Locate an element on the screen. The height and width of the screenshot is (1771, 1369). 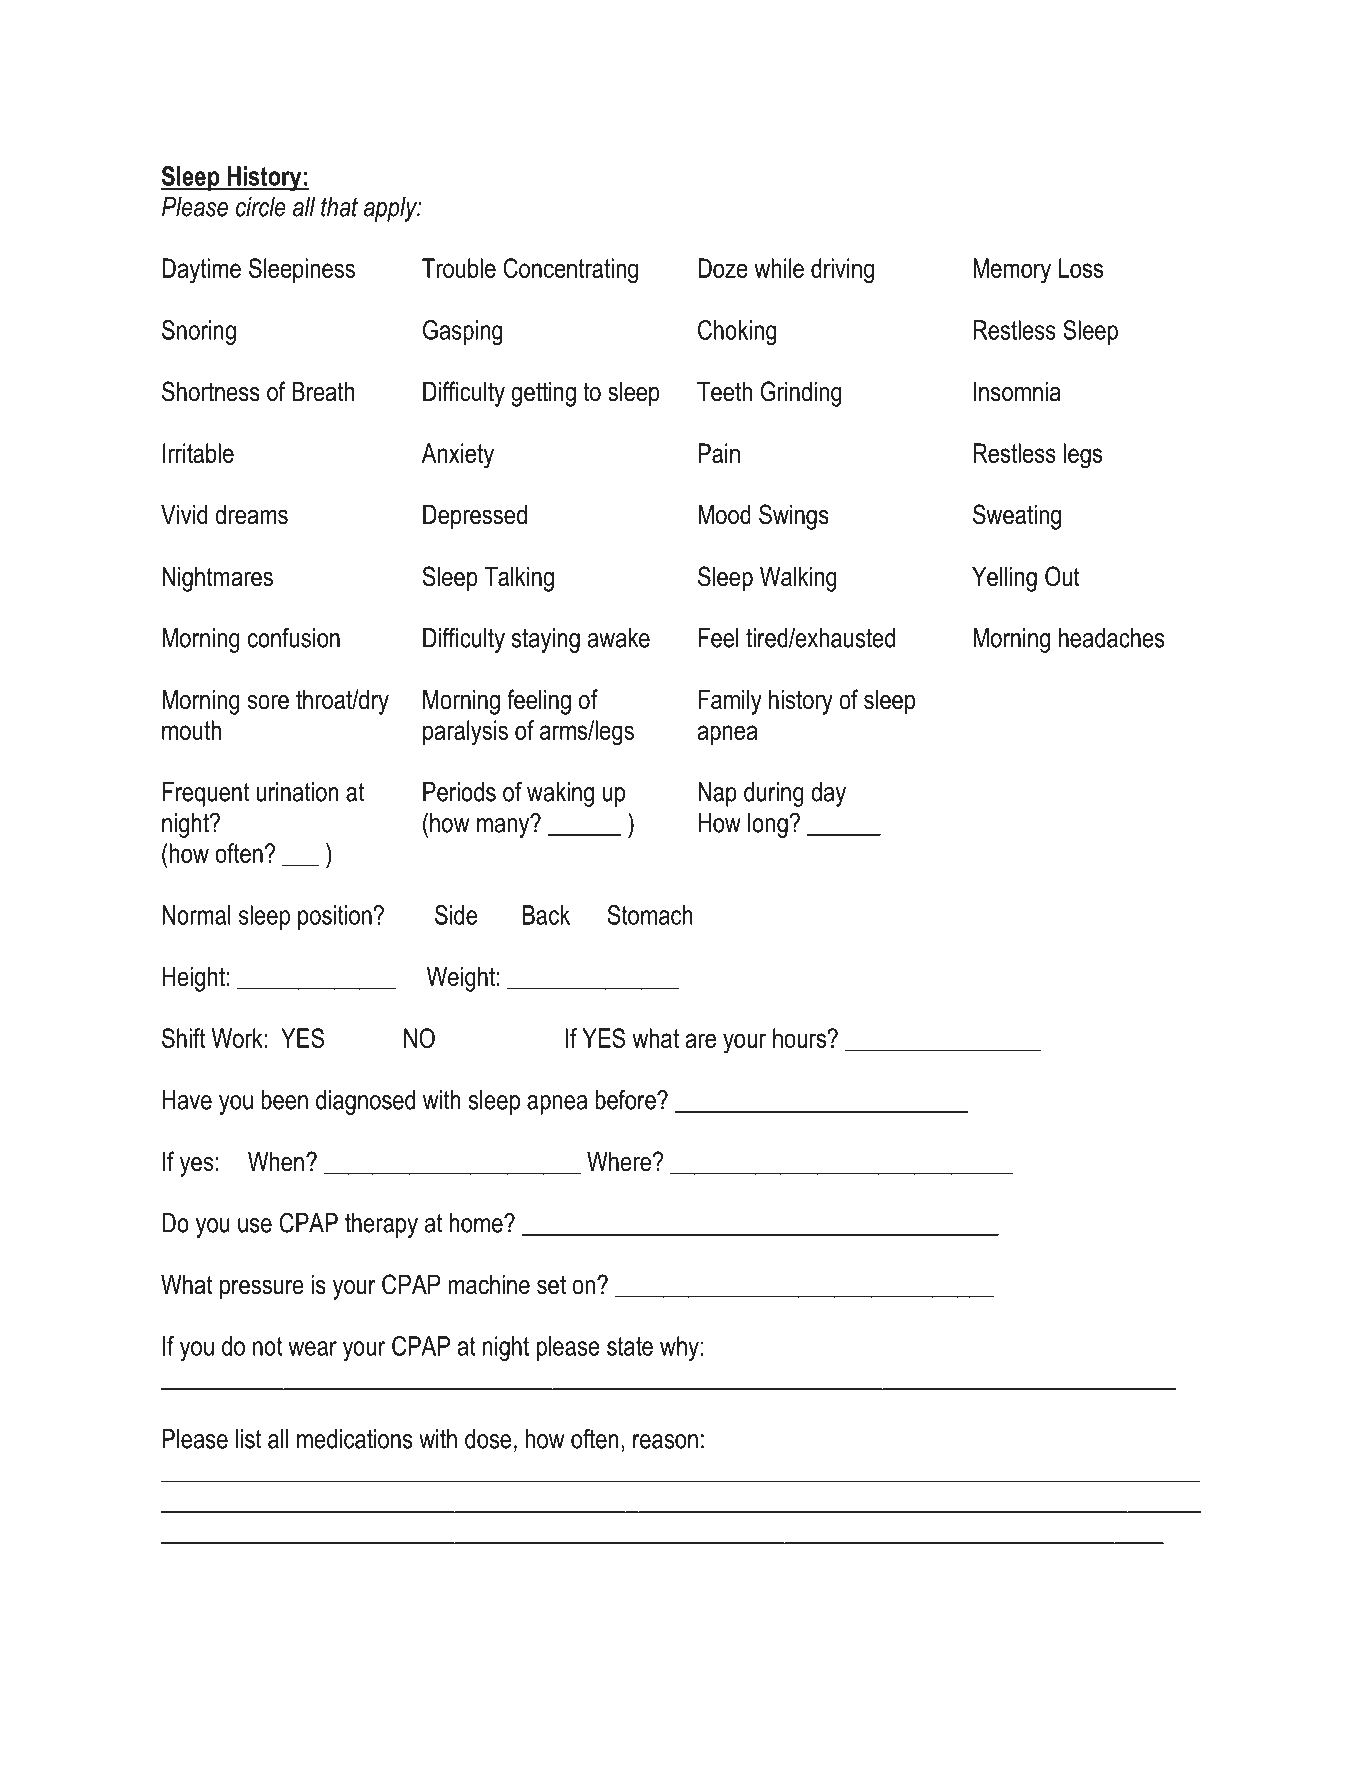
Sweating is located at coordinates (1017, 517).
